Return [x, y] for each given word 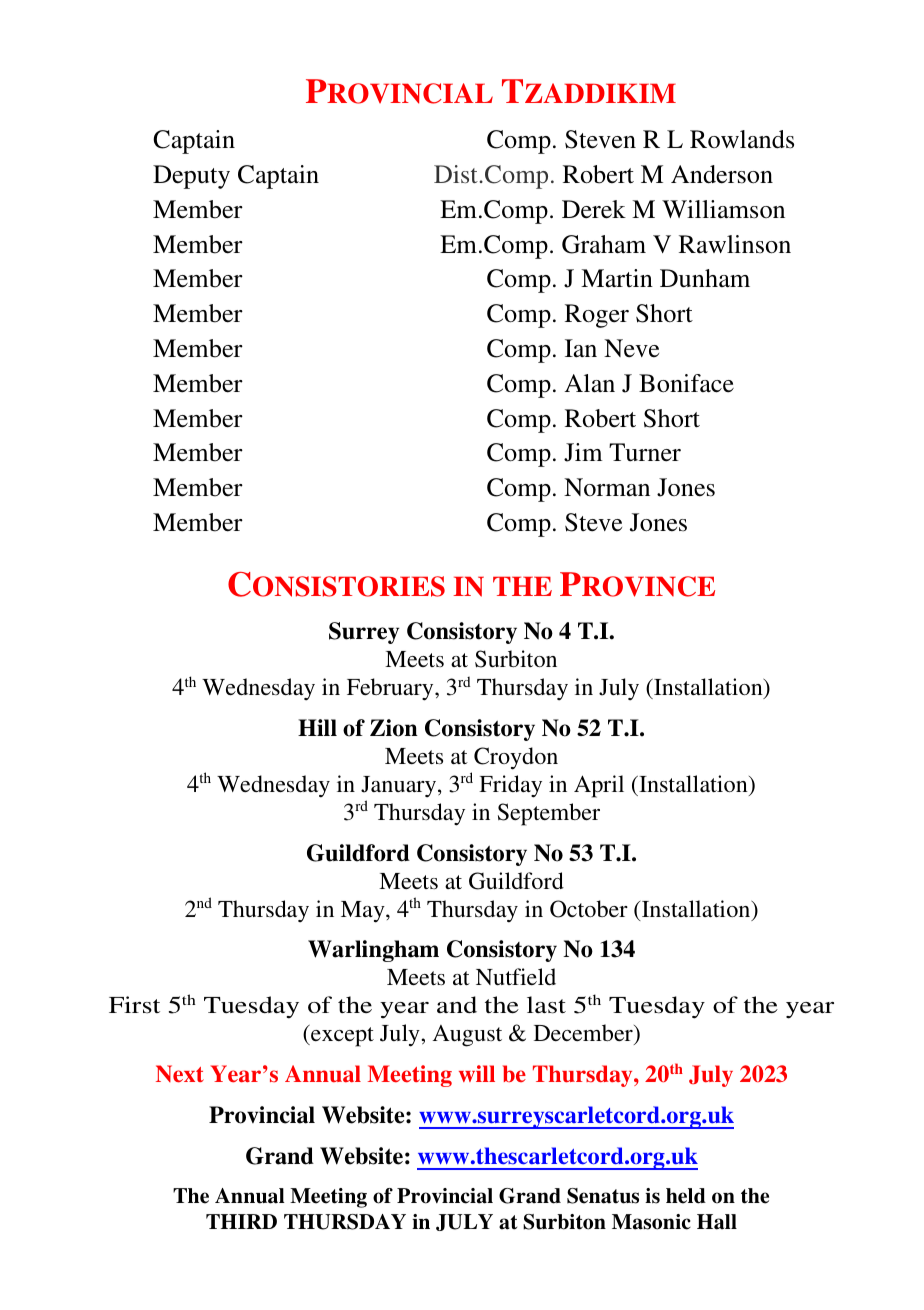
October [589, 909]
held [686, 1196]
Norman [607, 487]
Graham [604, 244]
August [467, 1036]
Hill [317, 727]
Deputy [191, 177]
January [400, 786]
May [364, 912]
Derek [594, 209]
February [391, 689]
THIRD [241, 1221]
